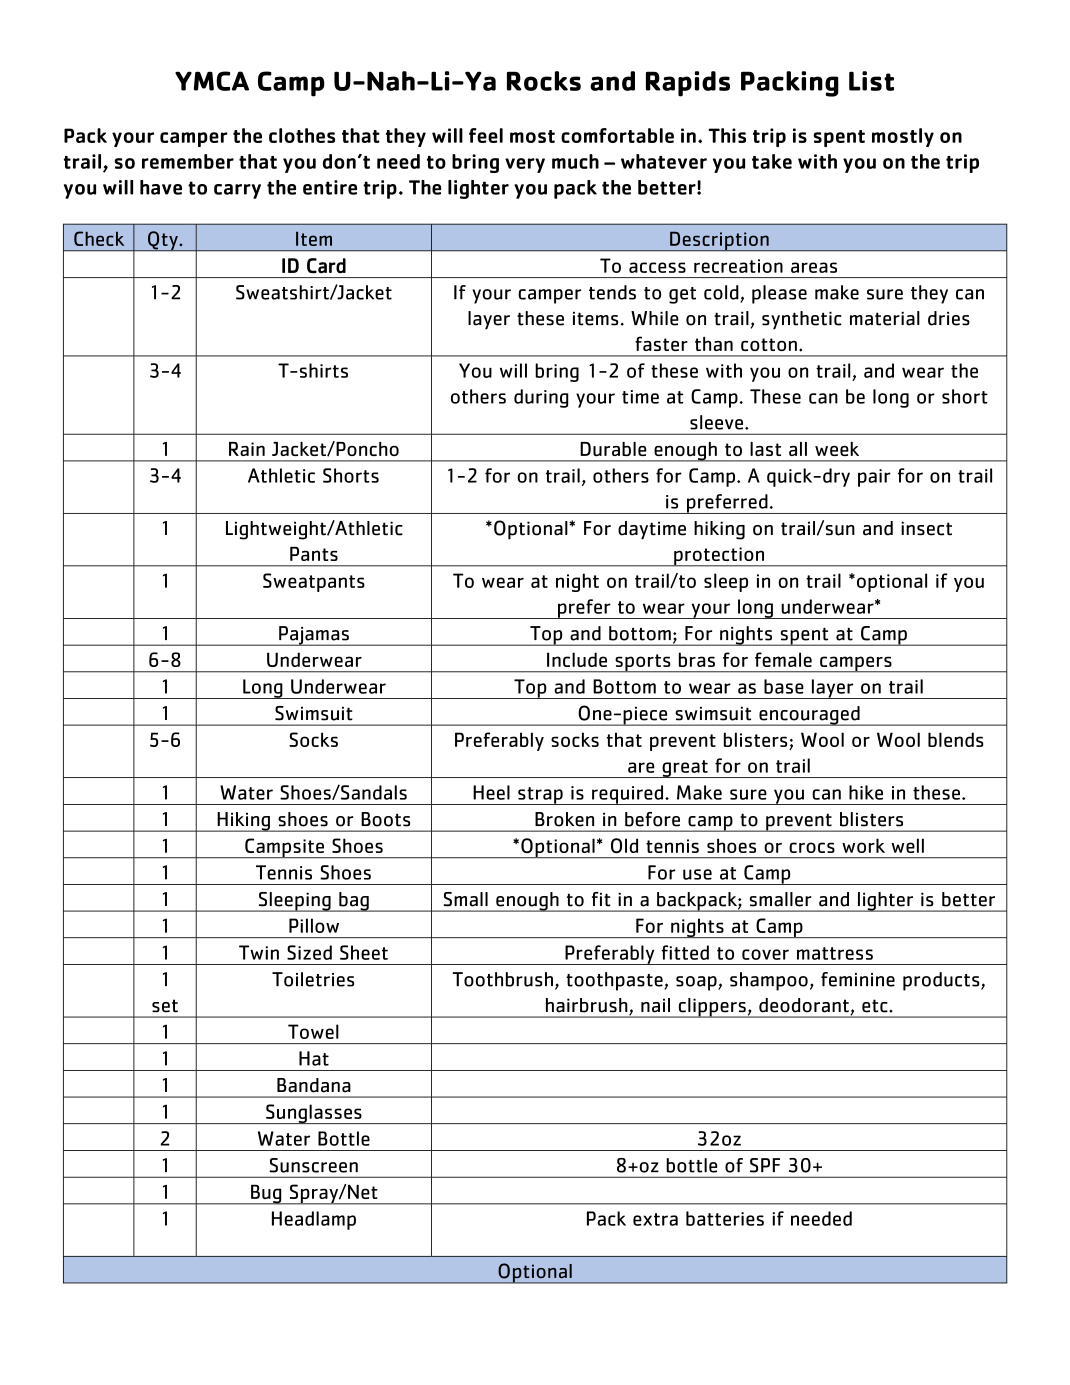  What do you see at coordinates (858, 979) in the screenshot?
I see `feminine` at bounding box center [858, 979].
